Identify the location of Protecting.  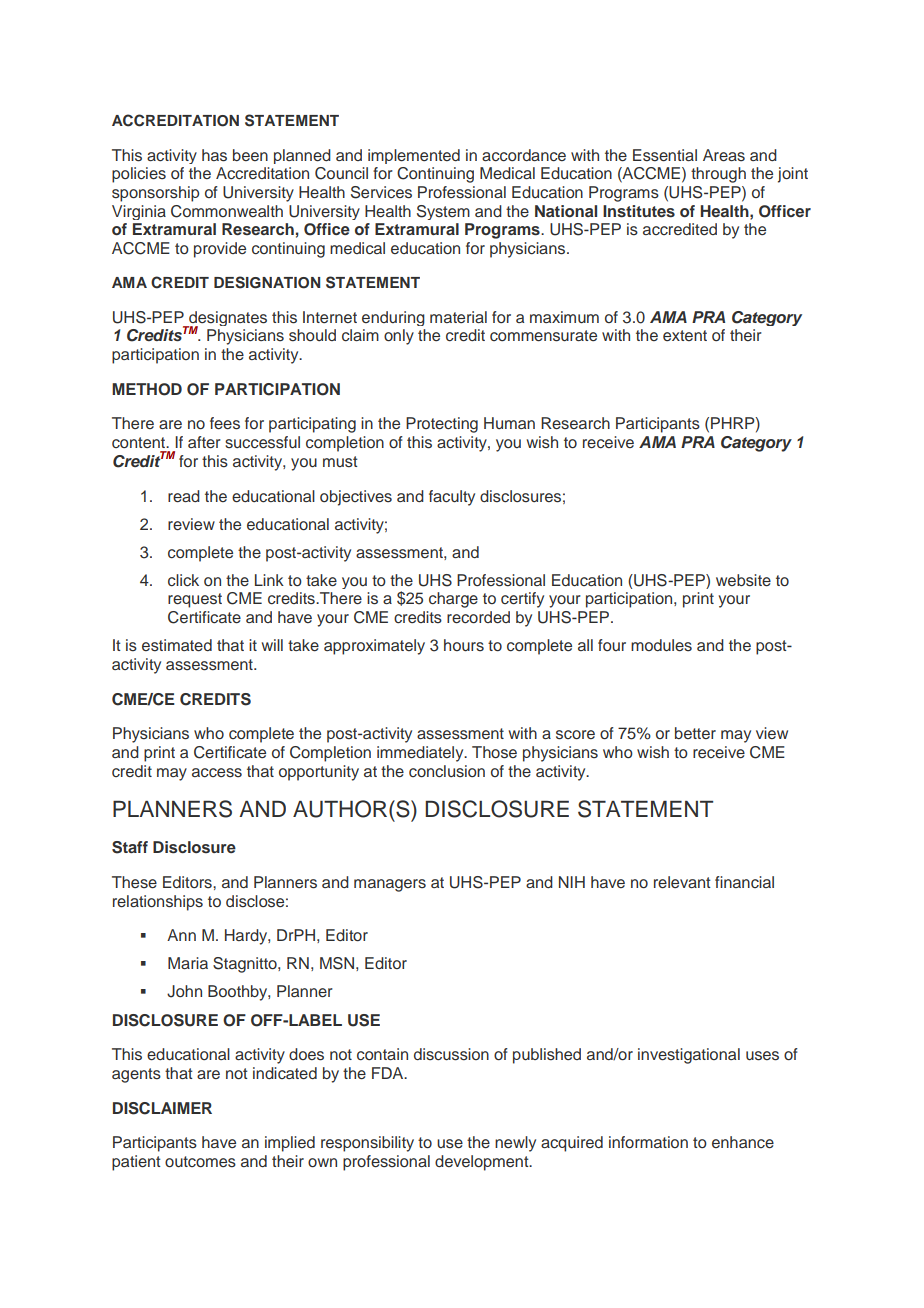
(442, 425).
